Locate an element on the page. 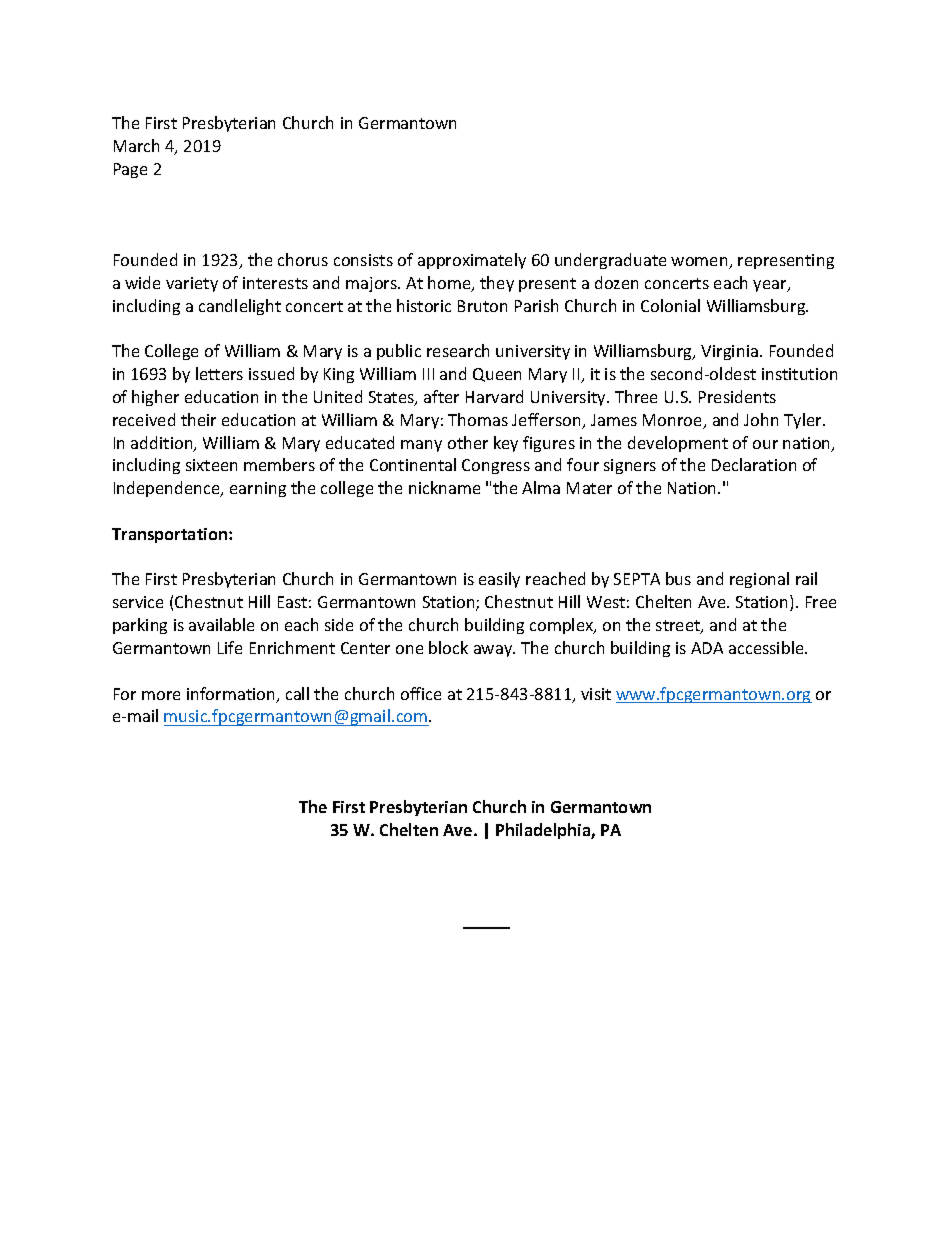  research is located at coordinates (458, 350).
